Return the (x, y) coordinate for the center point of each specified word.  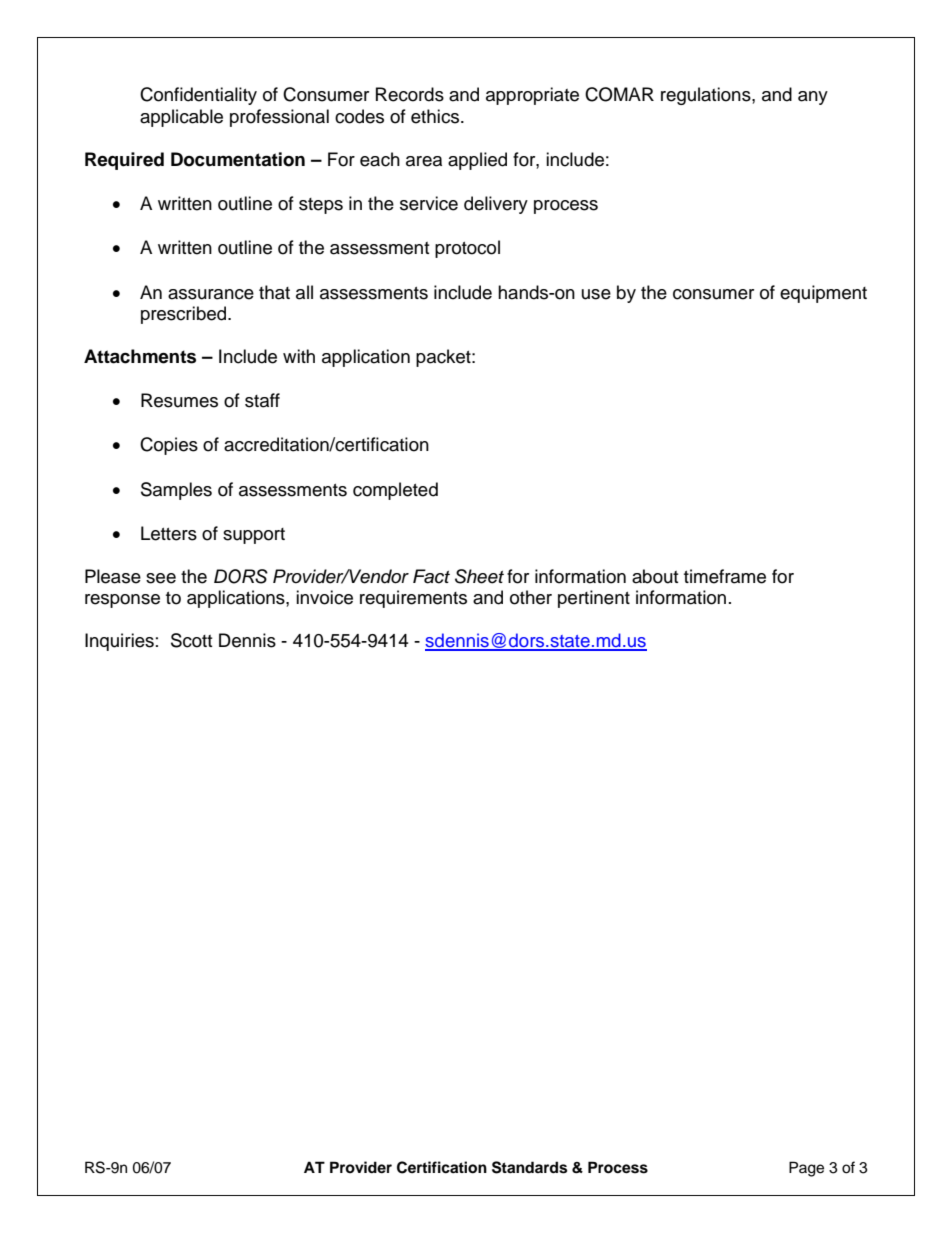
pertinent (594, 599)
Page (806, 1169)
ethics (435, 116)
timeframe (725, 576)
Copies (169, 446)
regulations (707, 96)
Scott (191, 640)
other (531, 597)
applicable (181, 118)
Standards (529, 1167)
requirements (413, 599)
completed (395, 491)
